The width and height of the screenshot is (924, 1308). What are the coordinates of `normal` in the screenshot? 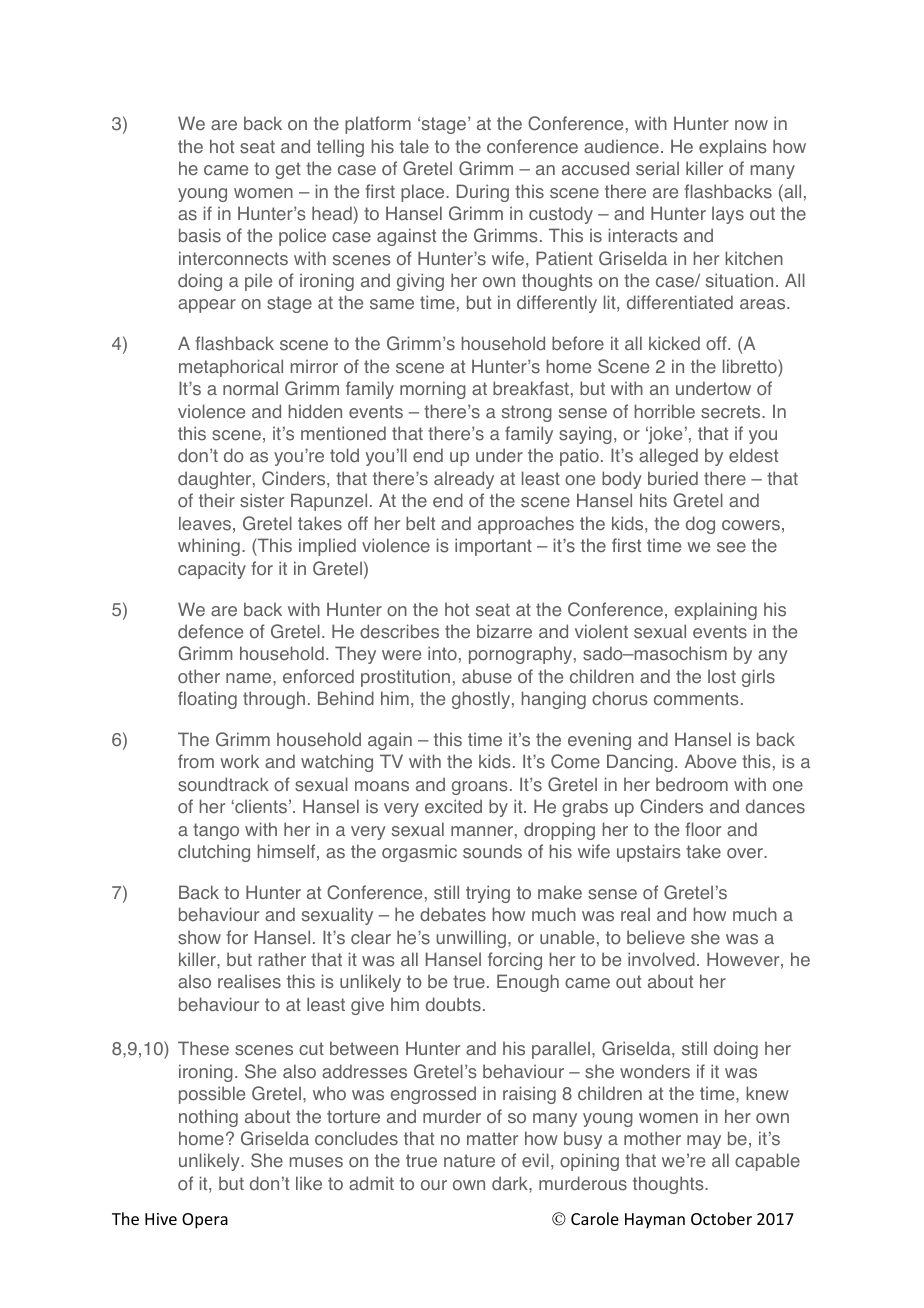 It's located at (250, 388).
